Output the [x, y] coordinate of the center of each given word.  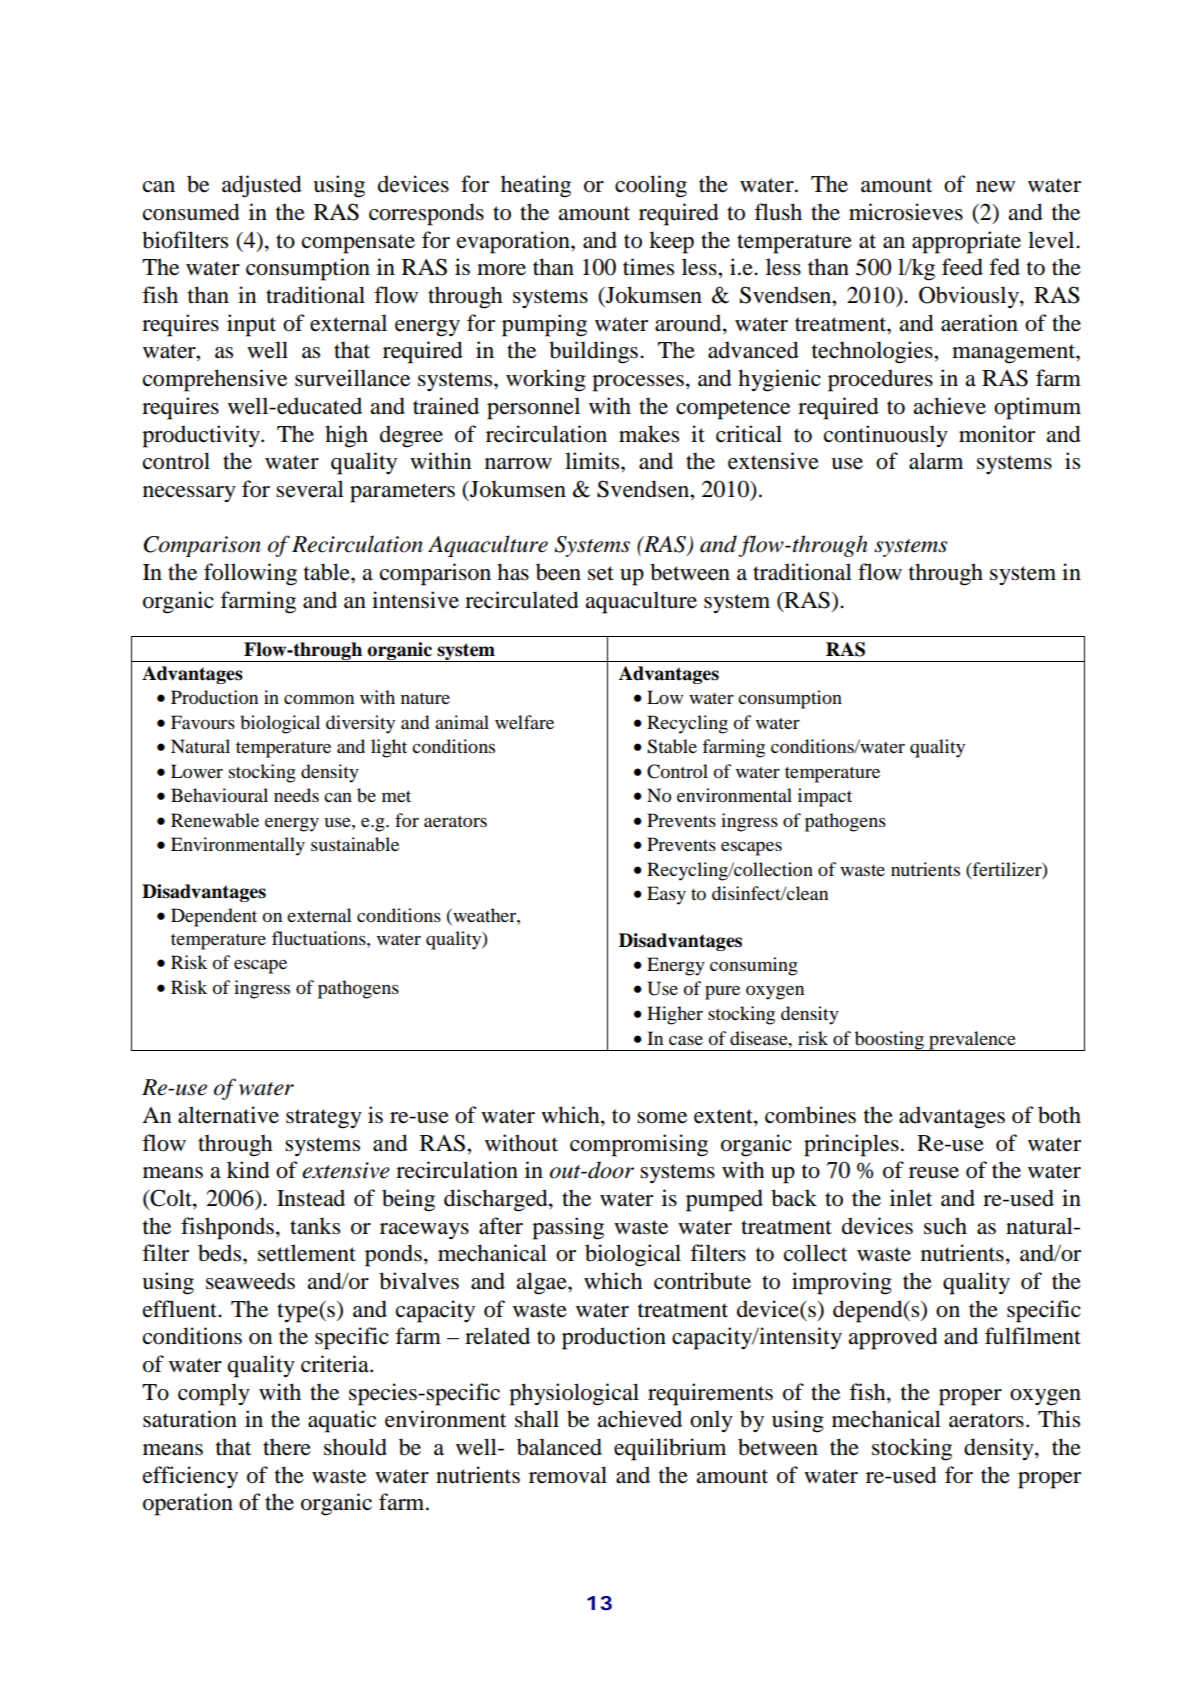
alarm [936, 461]
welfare [524, 722]
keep [671, 242]
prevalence [972, 1041]
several [310, 489]
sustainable [355, 844]
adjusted [262, 186]
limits [593, 461]
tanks [315, 1226]
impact [825, 797]
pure [722, 993]
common [319, 699]
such [945, 1226]
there [287, 1447]
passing [568, 1228]
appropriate [966, 242]
